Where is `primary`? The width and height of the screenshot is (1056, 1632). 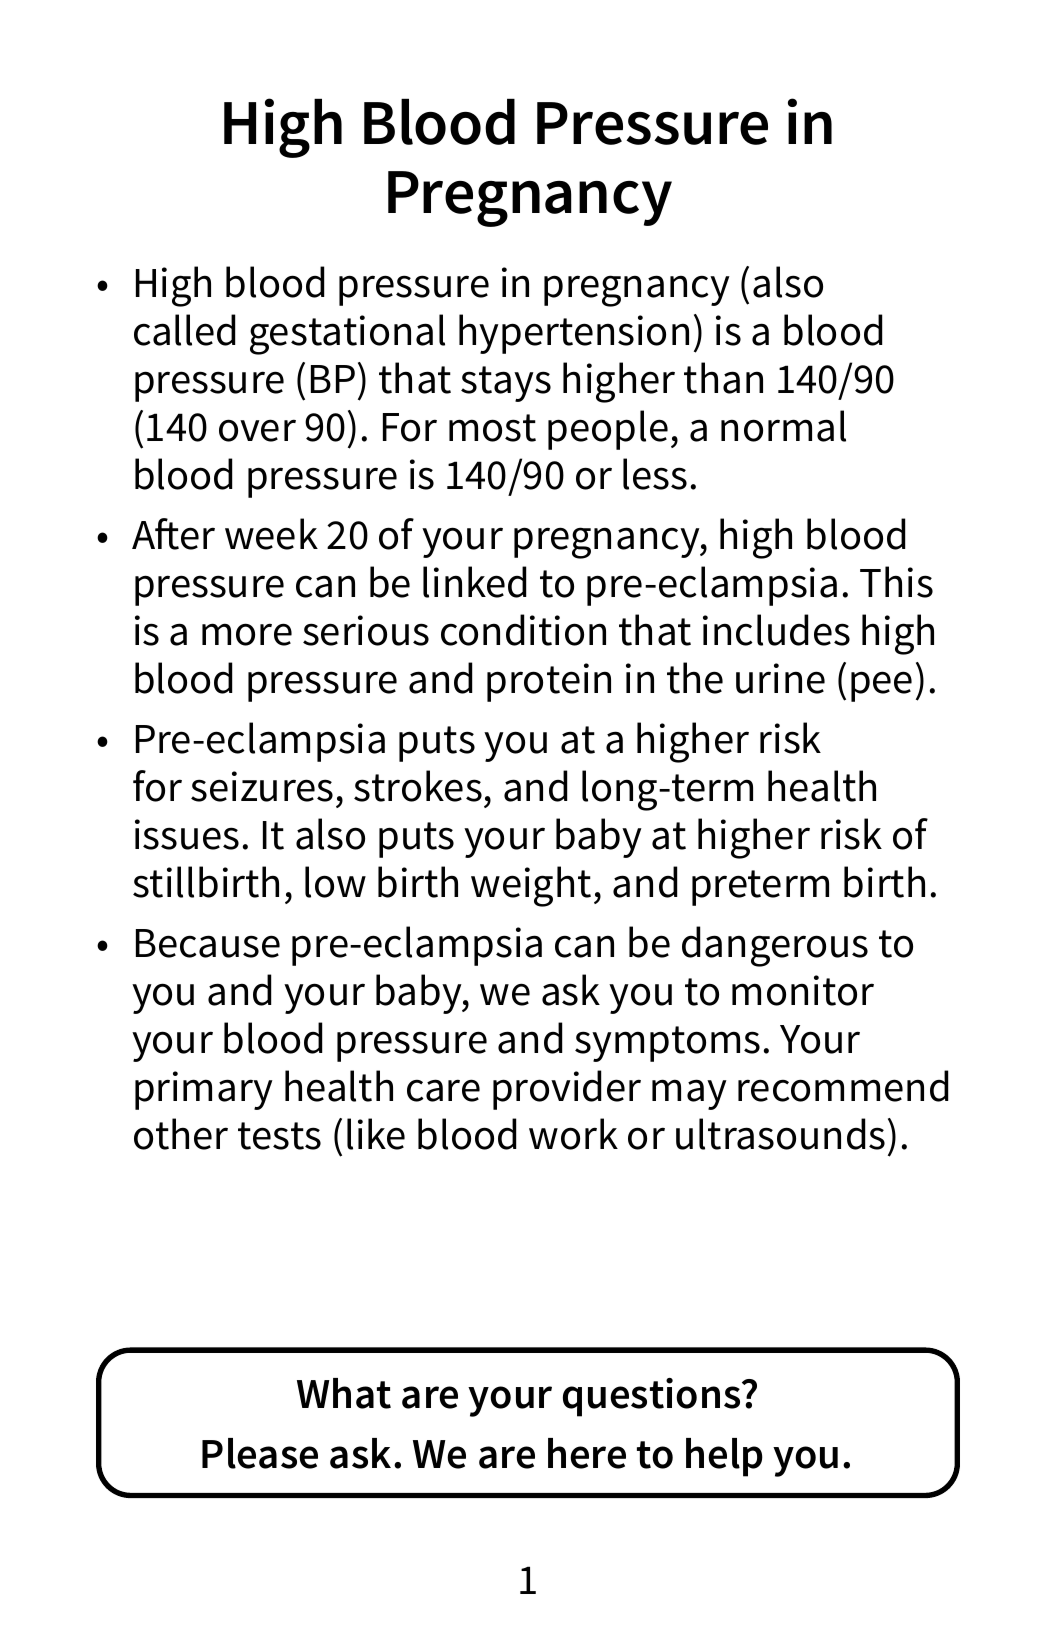
primary is located at coordinates (204, 1090).
